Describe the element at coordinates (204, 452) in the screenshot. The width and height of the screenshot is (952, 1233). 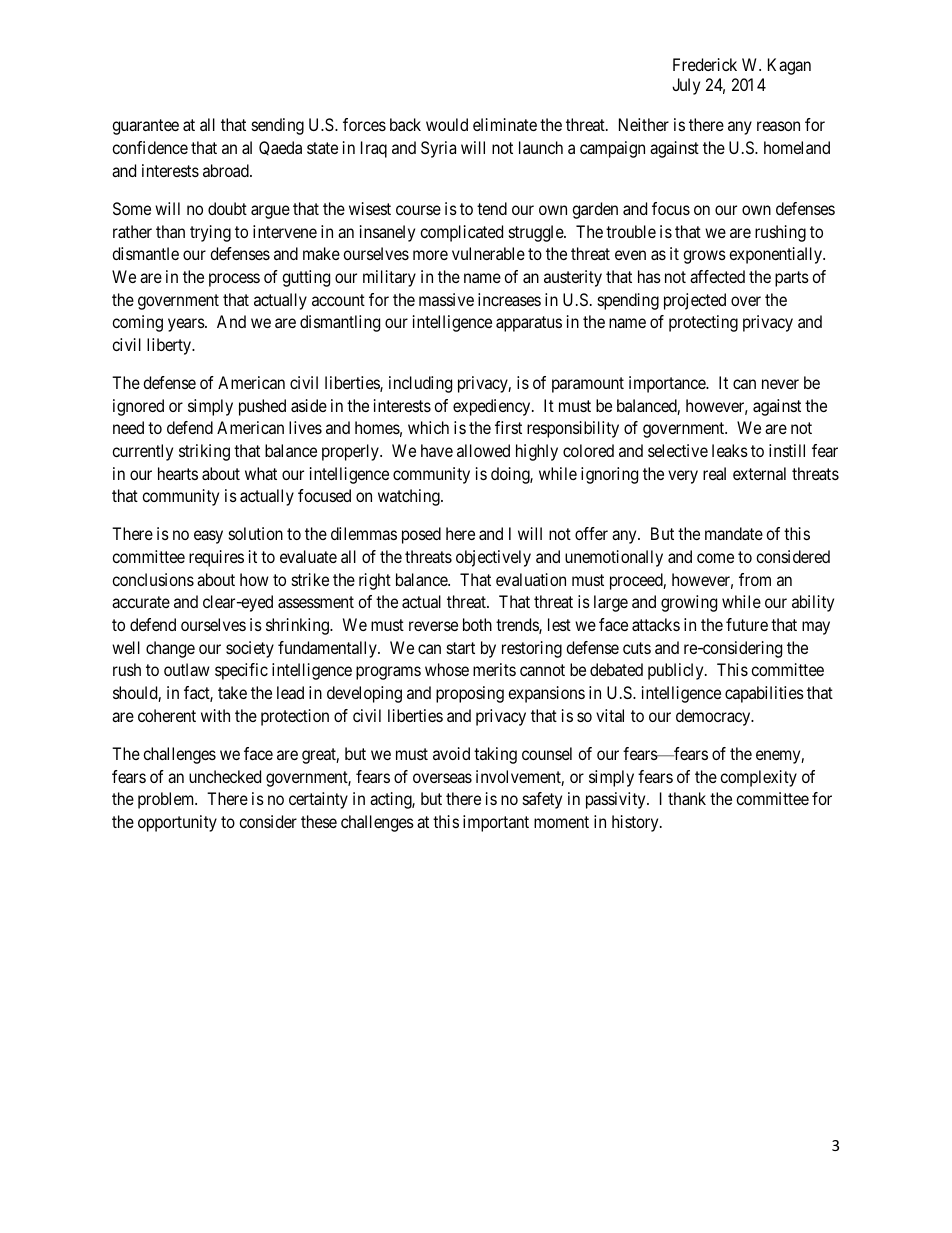
I see `striking` at that location.
